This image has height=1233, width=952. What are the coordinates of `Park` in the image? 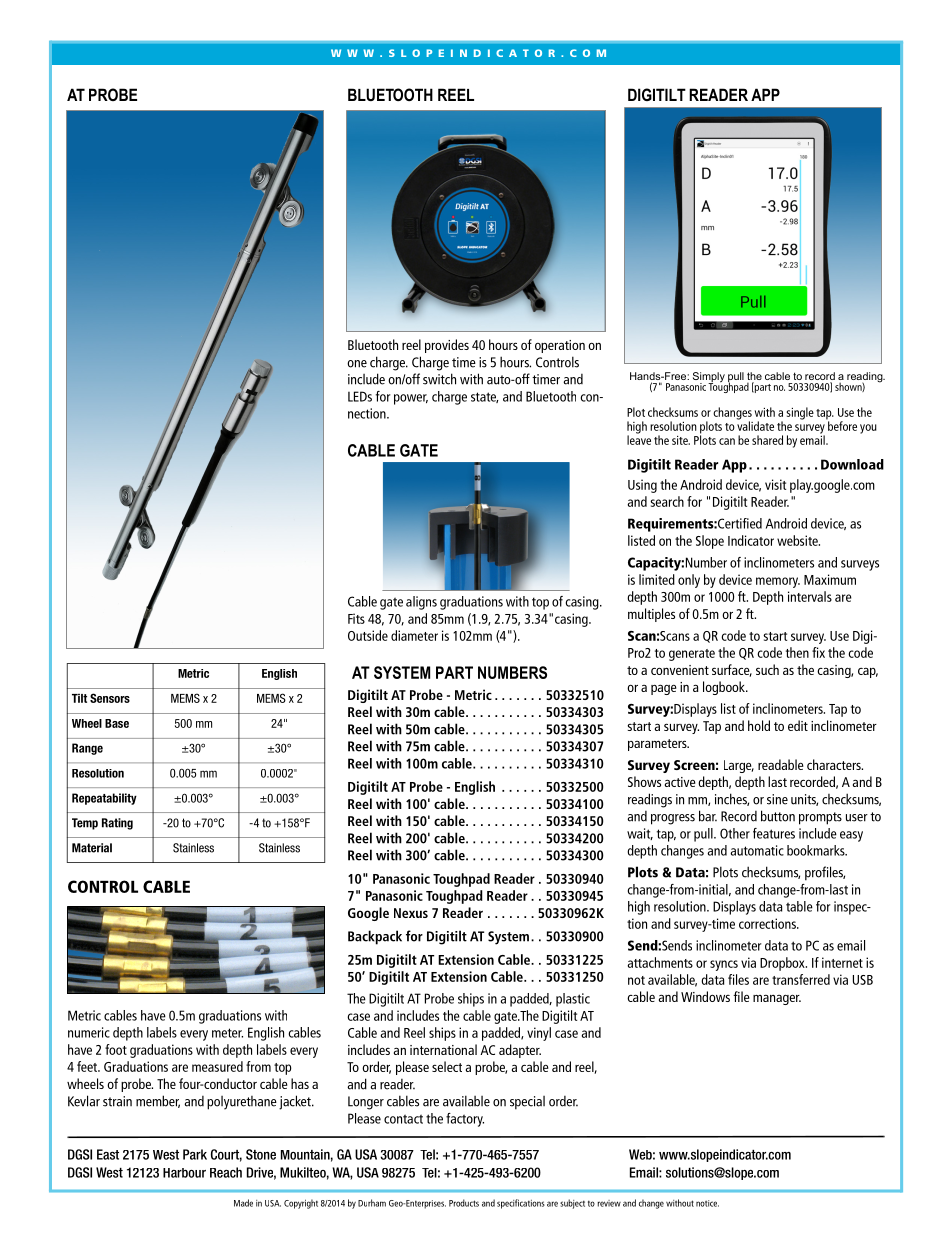 It's located at (195, 1154).
